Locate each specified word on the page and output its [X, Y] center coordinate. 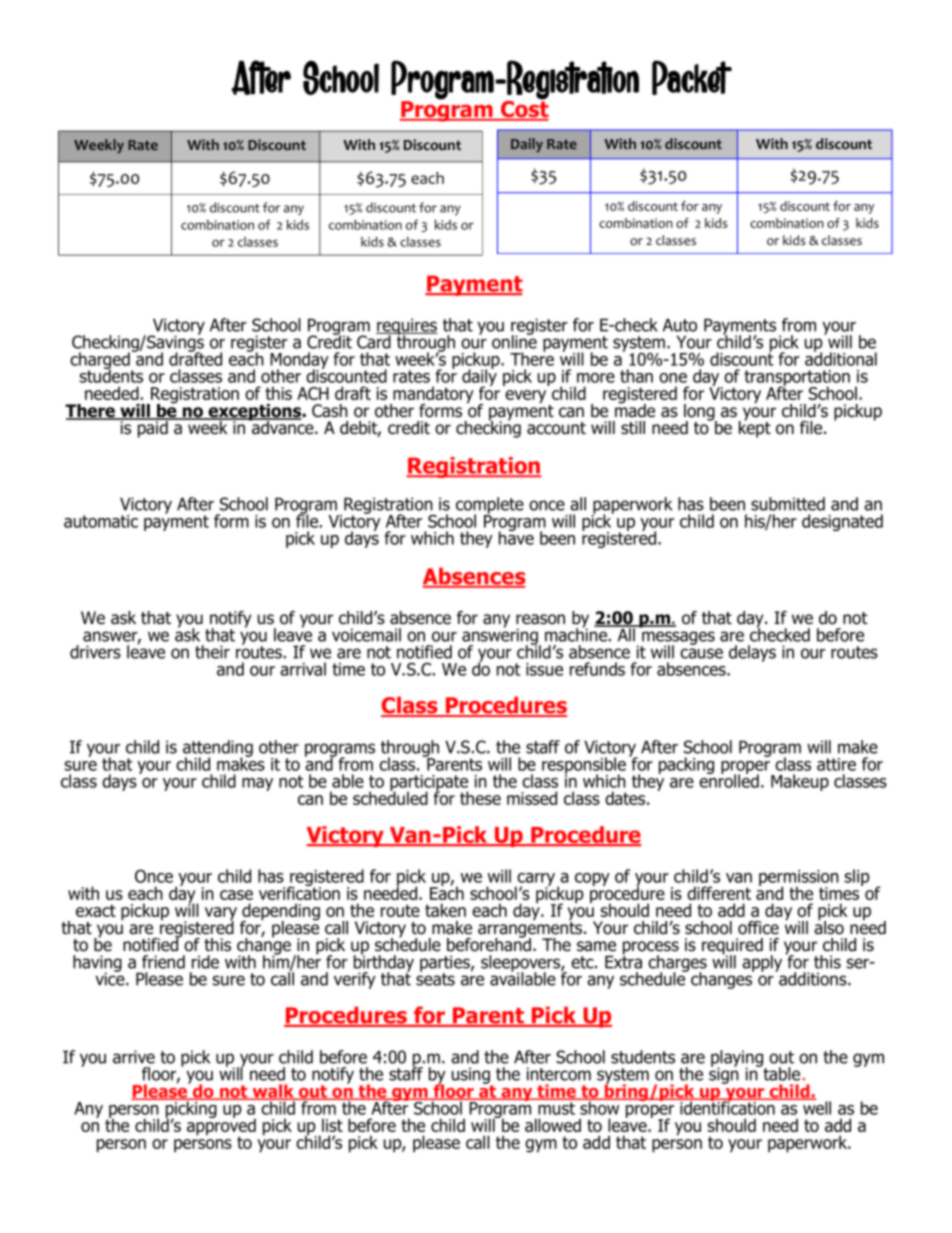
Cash [330, 411]
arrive [134, 1057]
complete [490, 506]
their [212, 652]
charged [101, 362]
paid [153, 428]
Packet [692, 77]
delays [752, 653]
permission [799, 879]
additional [841, 358]
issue [544, 669]
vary [221, 915]
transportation [797, 379]
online [514, 341]
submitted [788, 504]
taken [445, 910]
